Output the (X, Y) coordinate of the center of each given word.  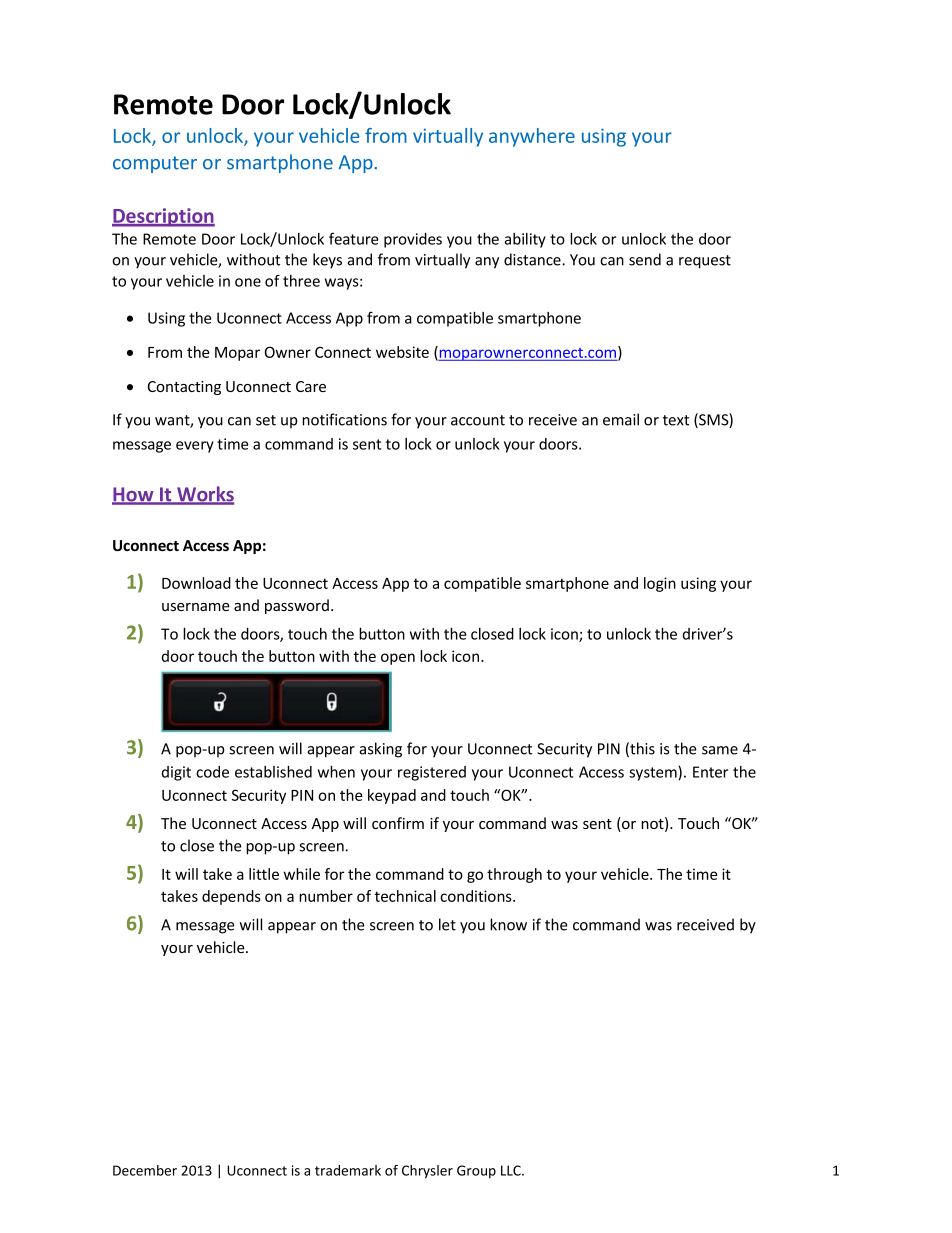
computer (155, 164)
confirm (398, 823)
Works (204, 495)
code (212, 772)
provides (413, 240)
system (654, 773)
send (645, 259)
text (676, 420)
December (145, 1170)
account (478, 420)
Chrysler (427, 1172)
